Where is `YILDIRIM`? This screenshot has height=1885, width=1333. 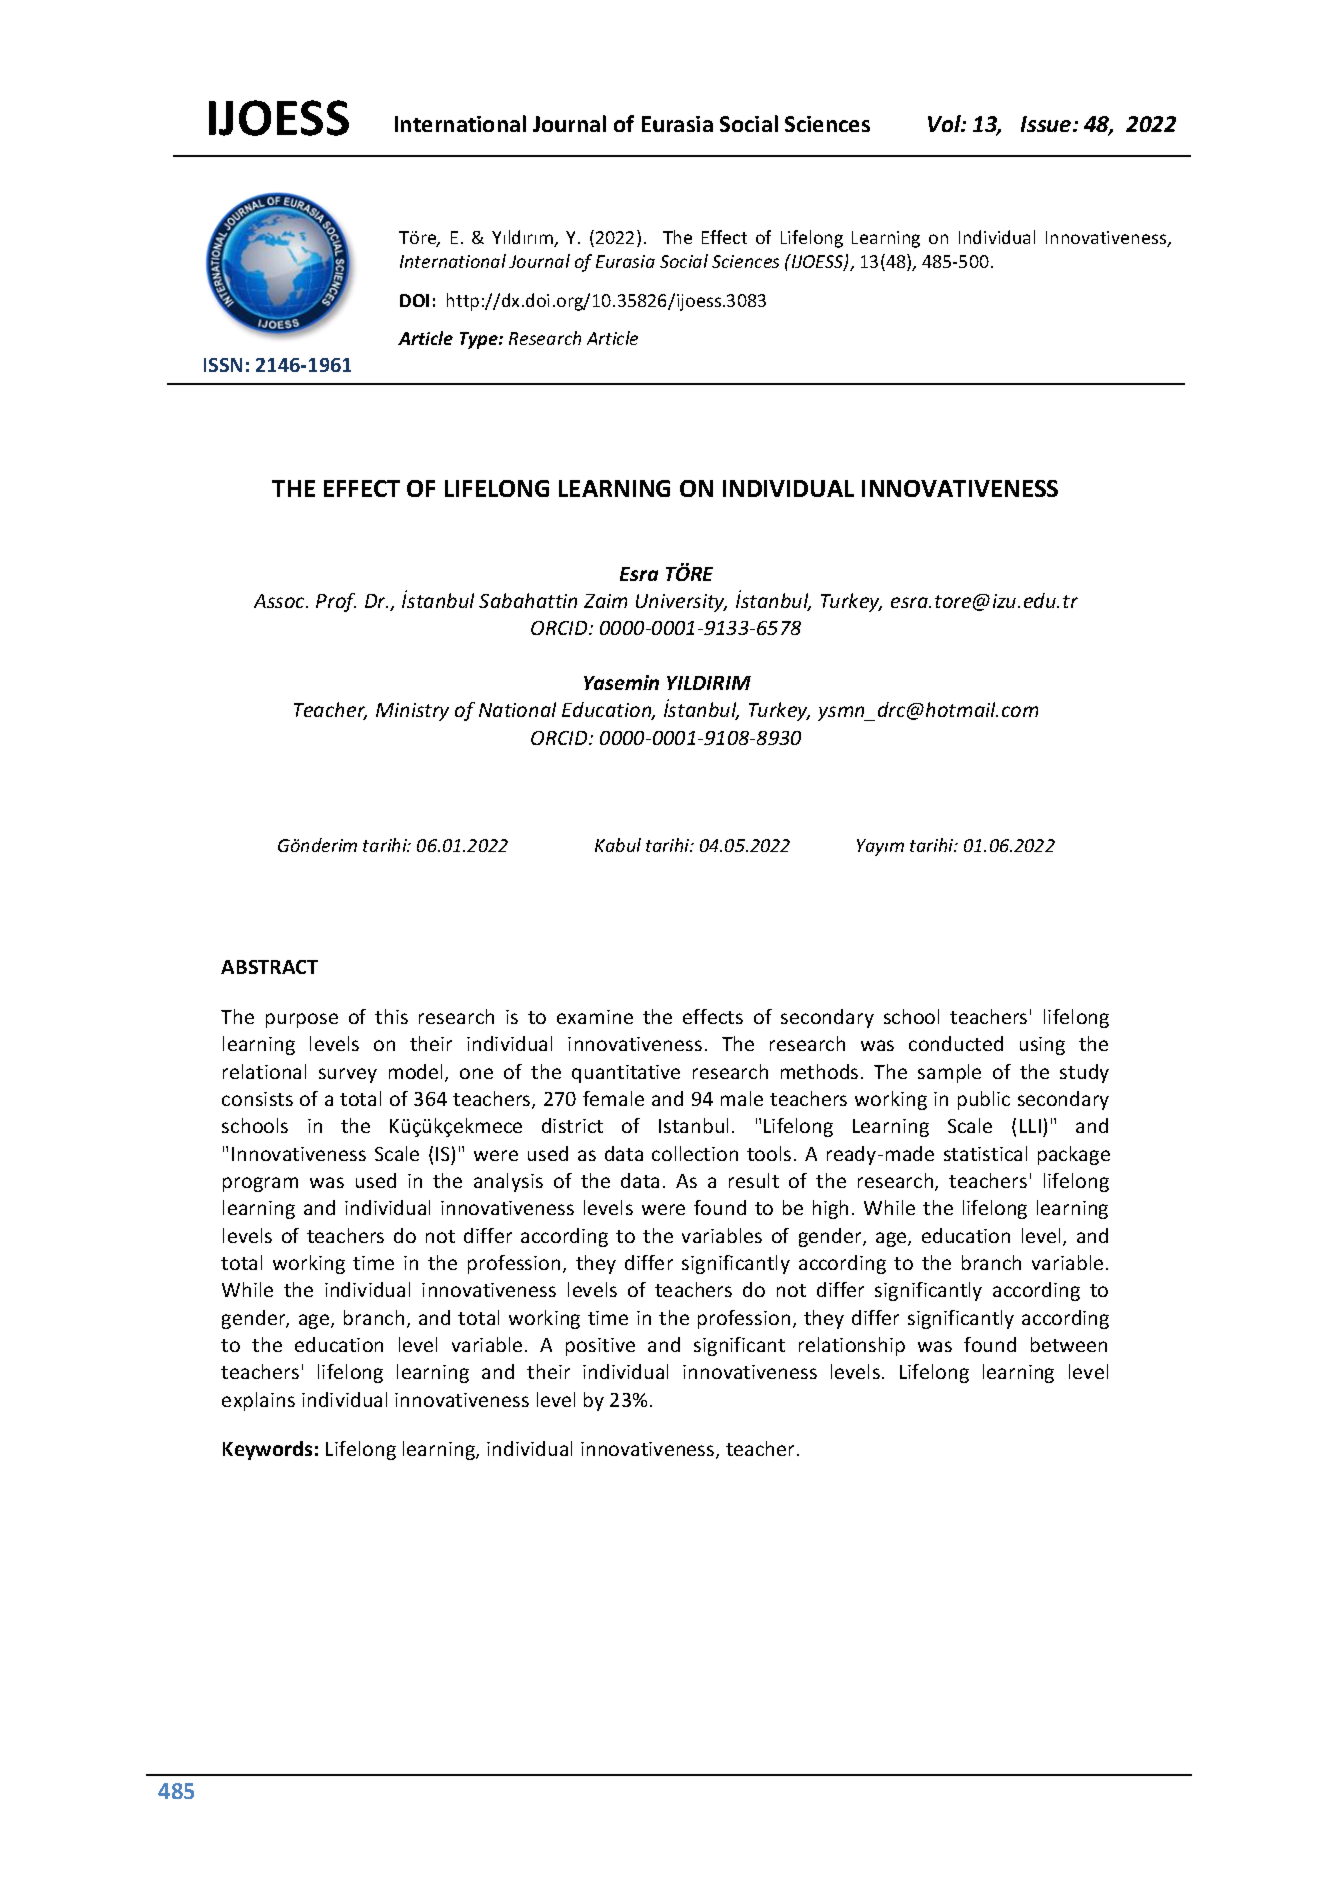 YILDIRIM is located at coordinates (709, 683).
